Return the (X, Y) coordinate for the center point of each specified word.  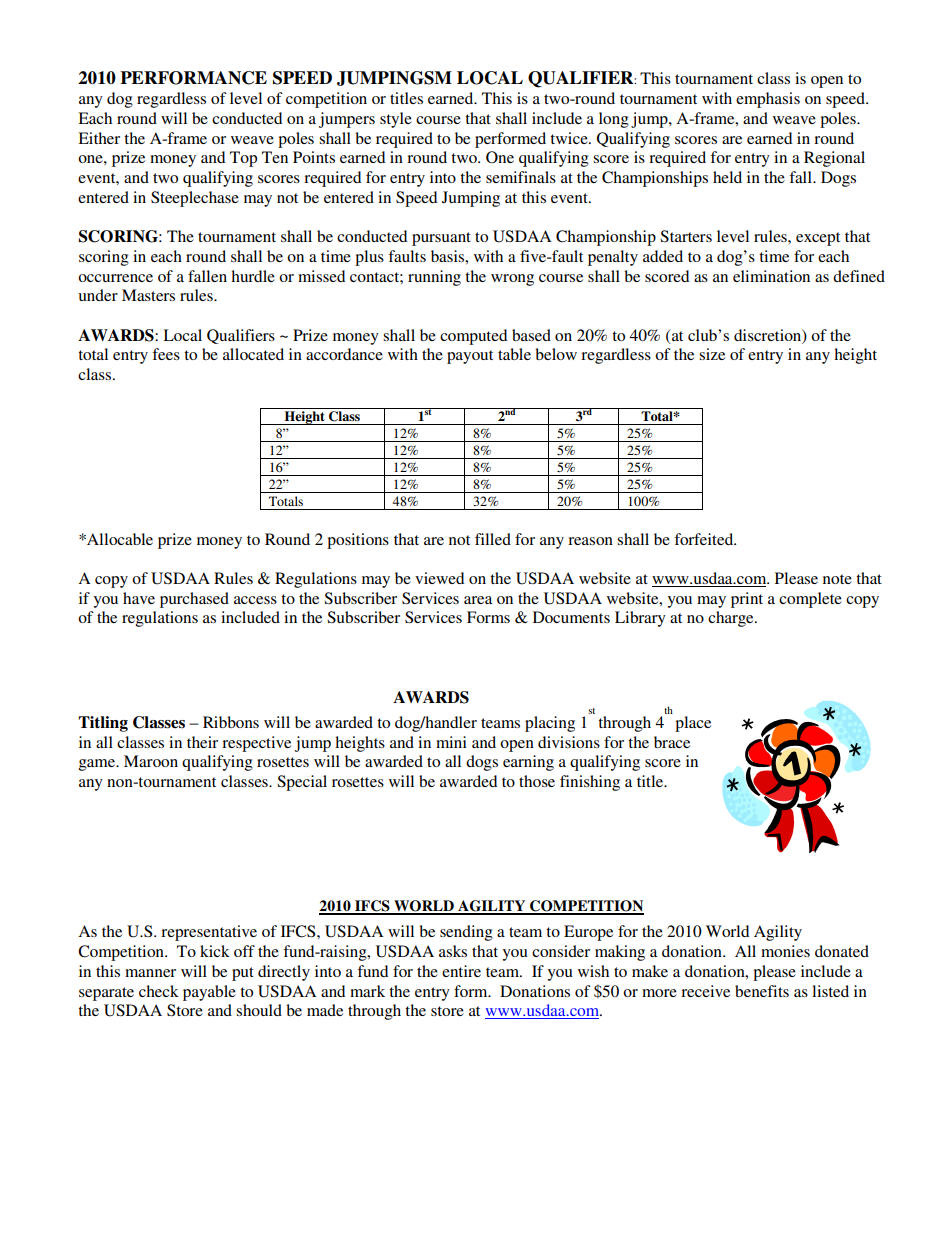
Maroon (151, 761)
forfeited (705, 539)
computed (473, 337)
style (396, 120)
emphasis (768, 100)
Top (243, 159)
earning (528, 763)
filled (493, 539)
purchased (194, 600)
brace (672, 742)
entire (461, 971)
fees (166, 354)
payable (209, 993)
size (712, 354)
